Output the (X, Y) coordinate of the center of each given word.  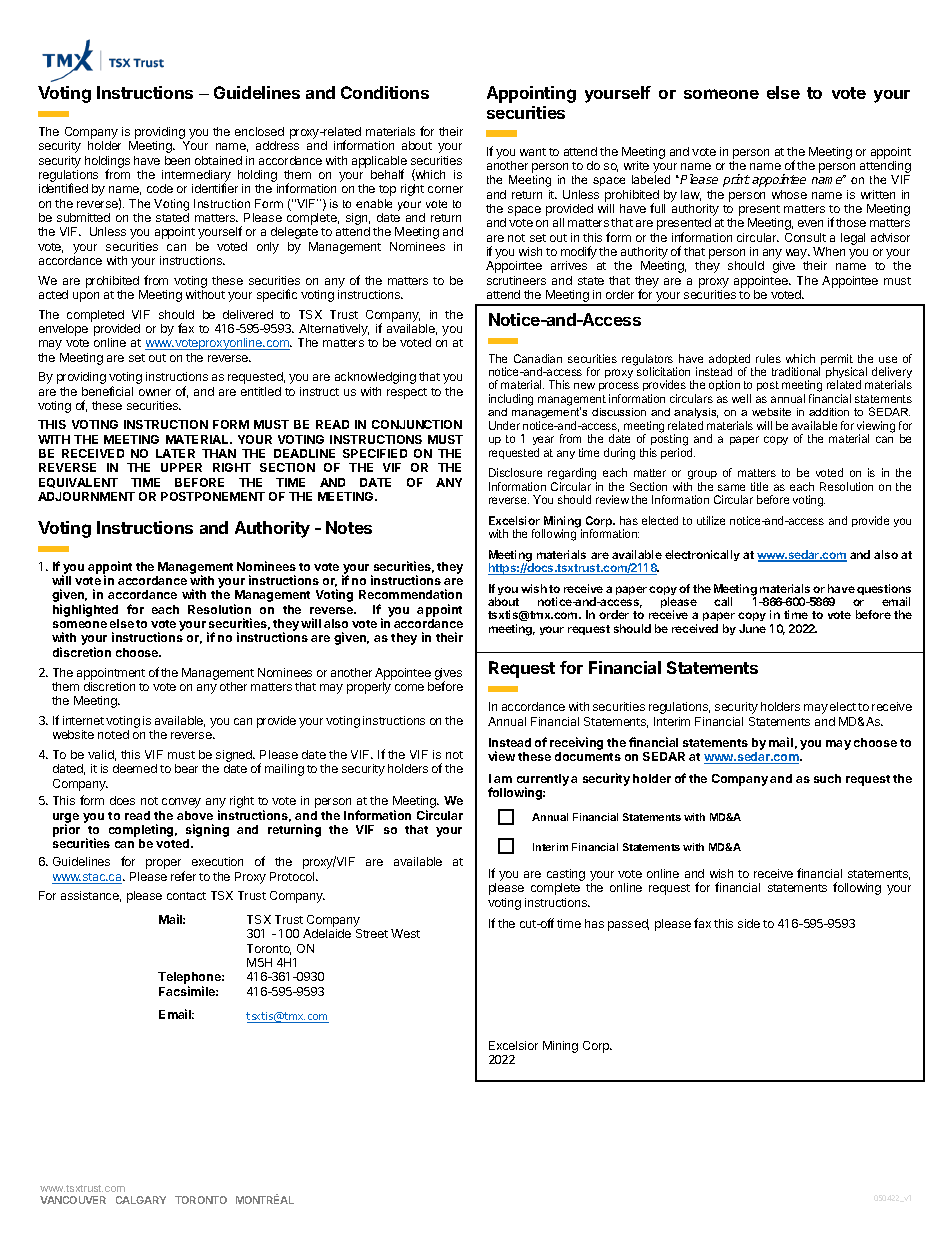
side (749, 923)
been (177, 160)
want (533, 152)
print (736, 180)
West (405, 933)
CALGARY (141, 1200)
